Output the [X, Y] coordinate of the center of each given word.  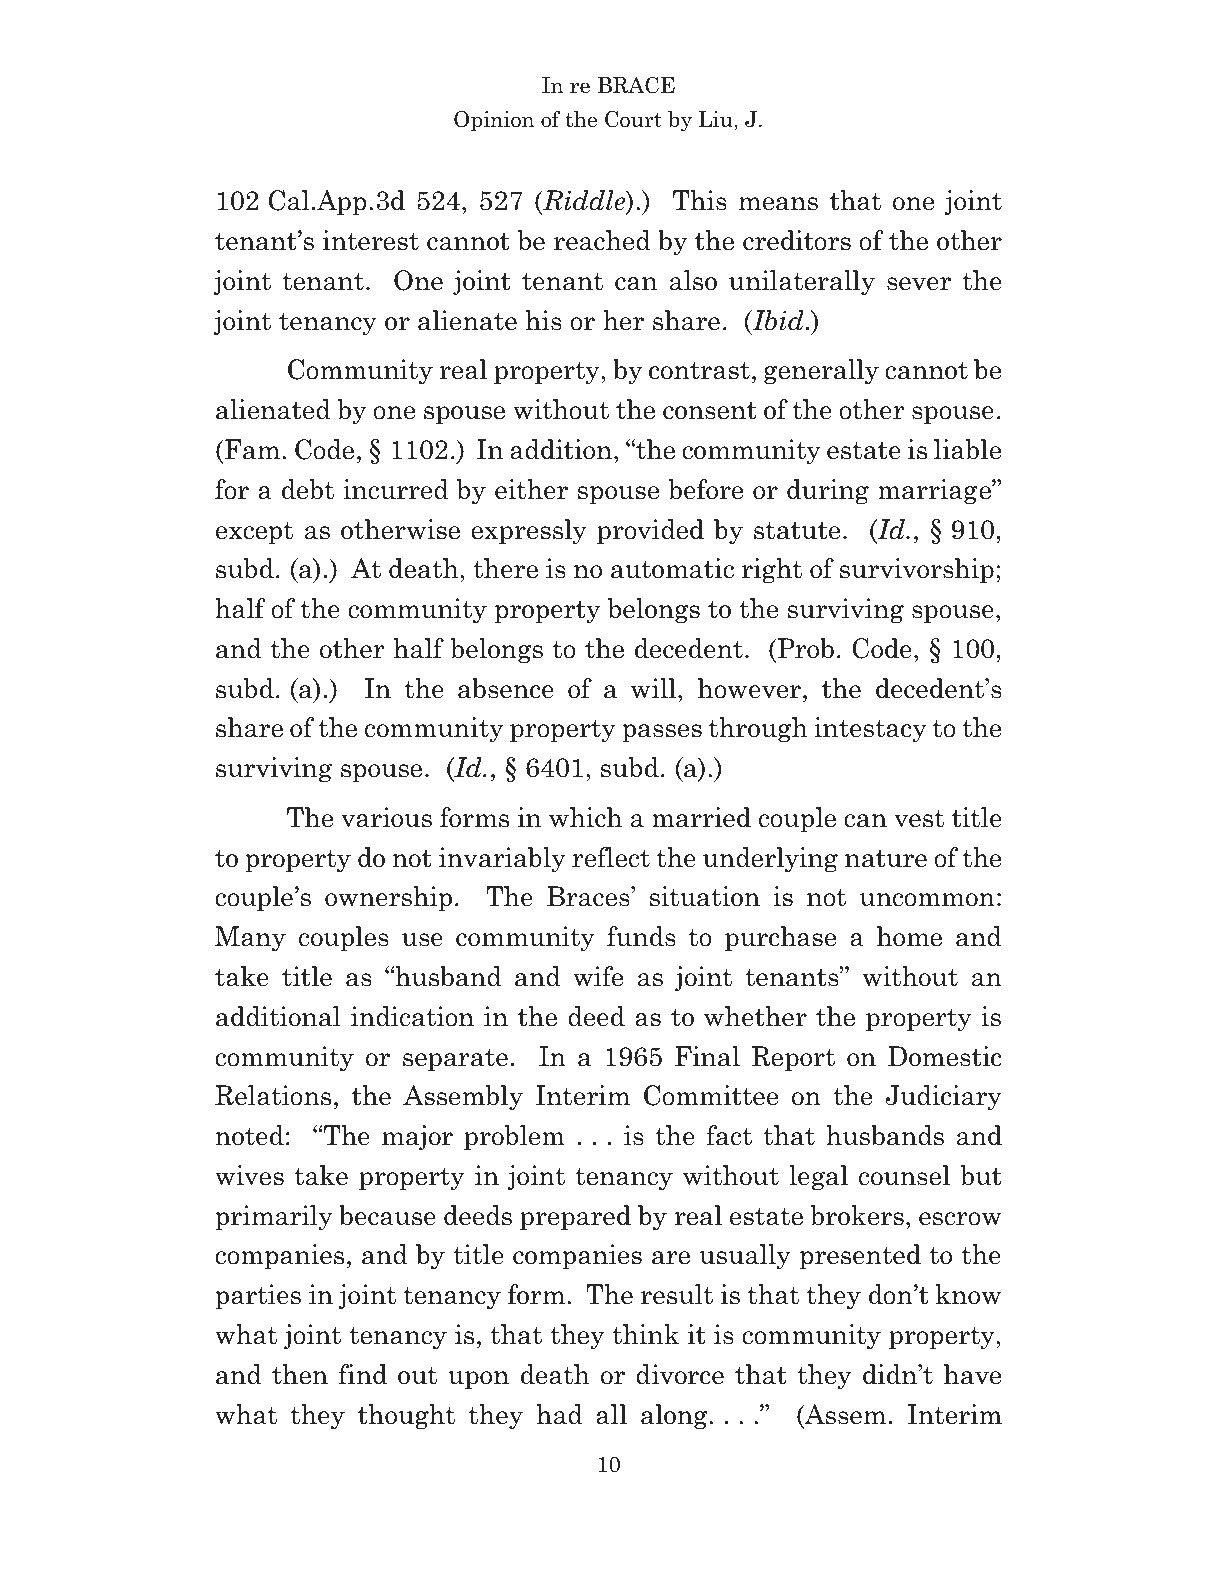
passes [662, 733]
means [778, 204]
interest [370, 240]
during [828, 492]
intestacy [870, 730]
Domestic [945, 1056]
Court [633, 119]
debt [308, 489]
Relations [273, 1095]
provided [650, 531]
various [386, 817]
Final [707, 1056]
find [363, 1374]
